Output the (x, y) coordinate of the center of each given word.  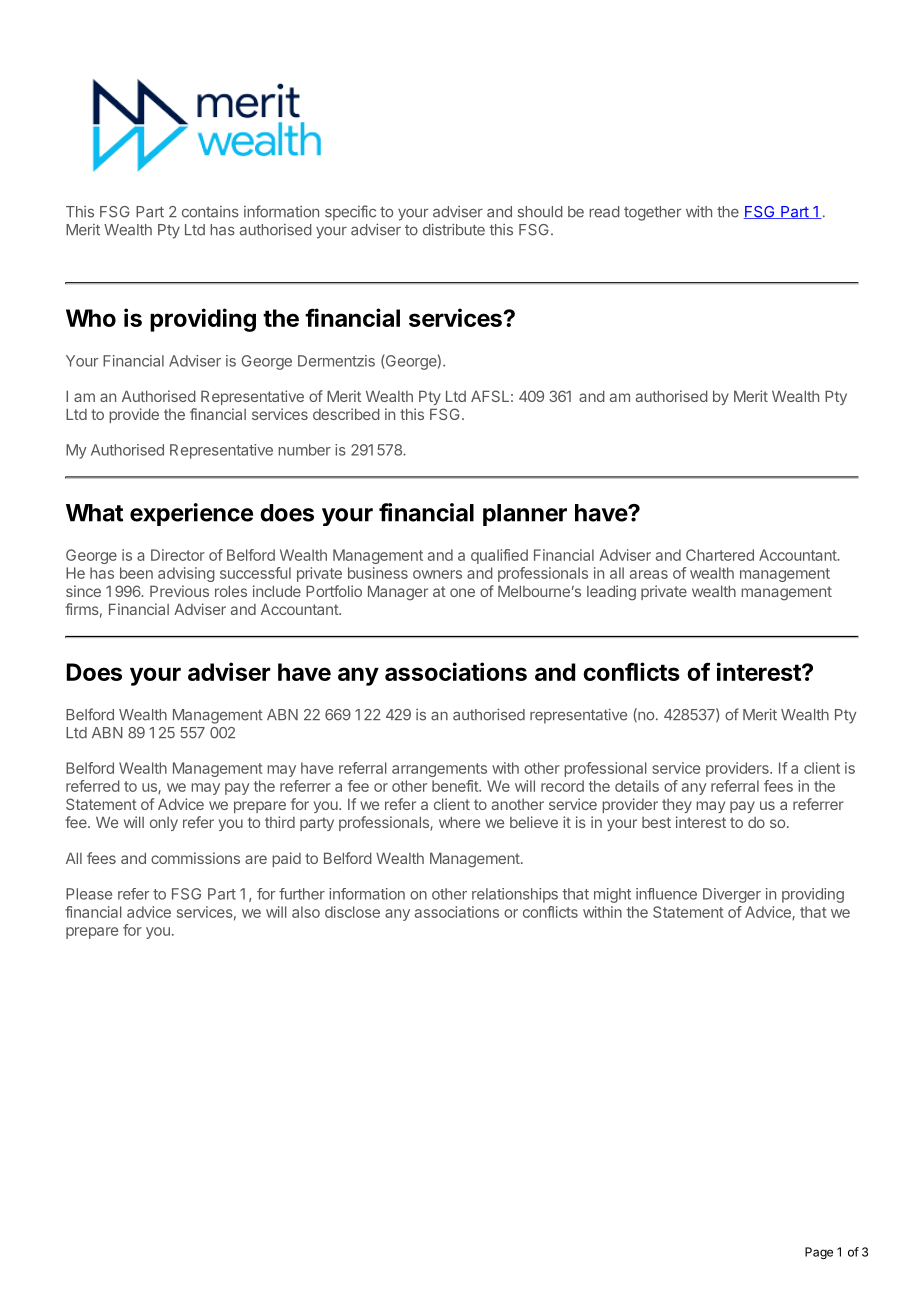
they (677, 806)
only (164, 824)
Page (819, 1253)
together (652, 213)
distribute (454, 229)
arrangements (439, 770)
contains (210, 212)
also (306, 912)
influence (666, 894)
